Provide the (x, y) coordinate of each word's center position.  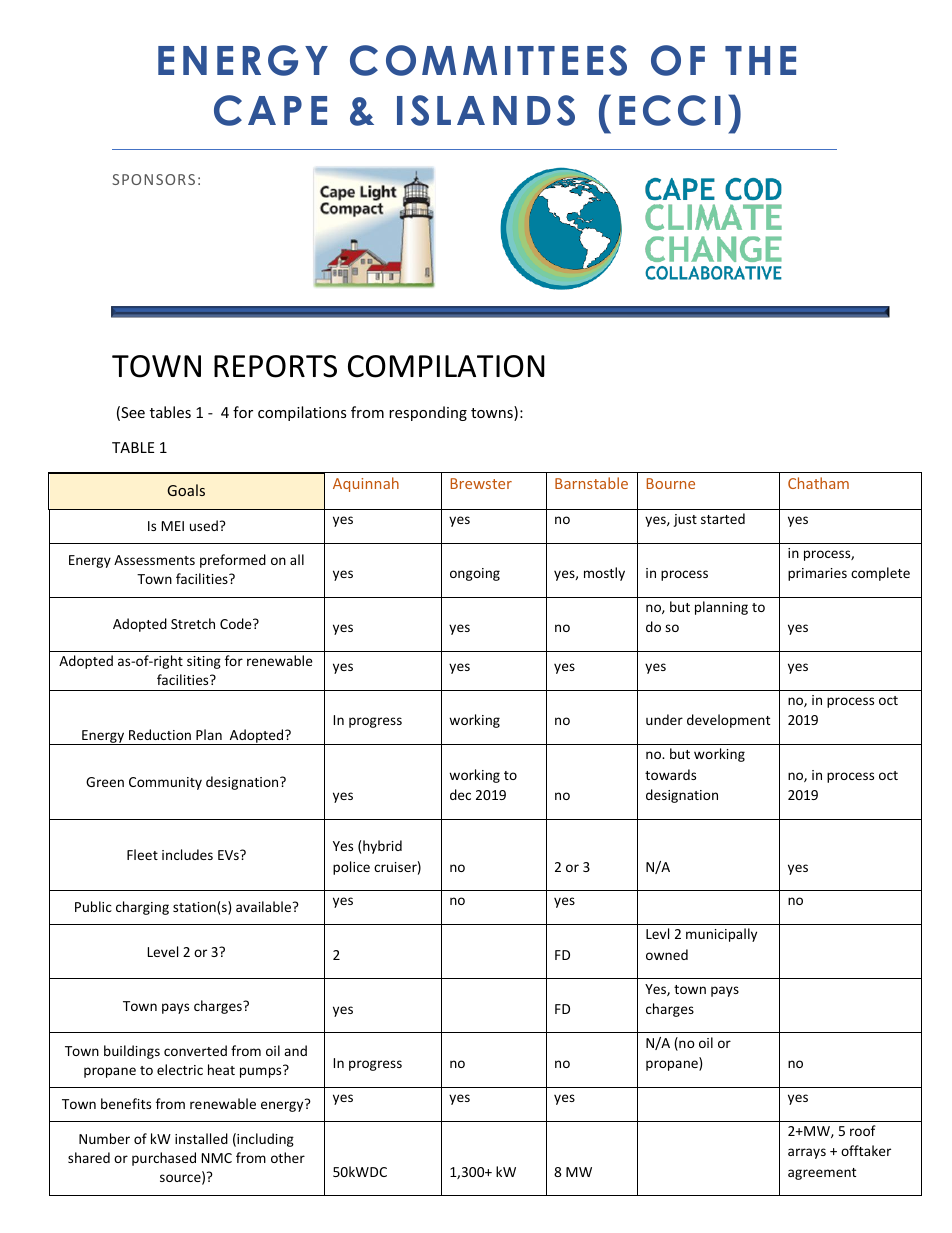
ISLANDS (486, 110)
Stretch (193, 623)
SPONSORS (153, 179)
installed (201, 1138)
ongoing (475, 574)
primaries (817, 574)
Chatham (818, 483)
